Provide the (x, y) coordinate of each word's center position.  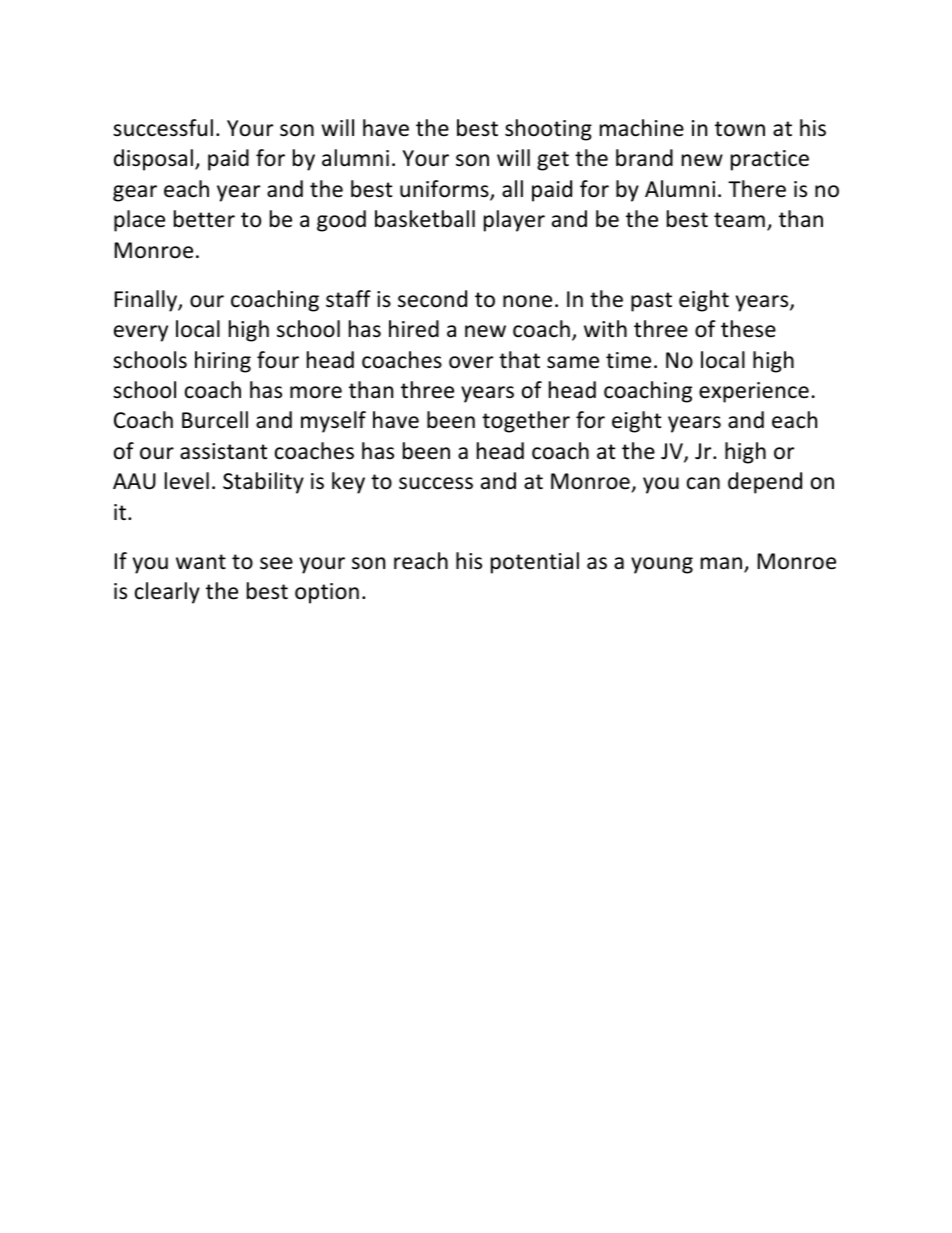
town (740, 129)
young (662, 565)
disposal (153, 160)
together (526, 422)
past (651, 302)
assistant (223, 451)
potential (535, 563)
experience (754, 392)
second (432, 299)
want (201, 561)
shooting (548, 130)
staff (348, 299)
